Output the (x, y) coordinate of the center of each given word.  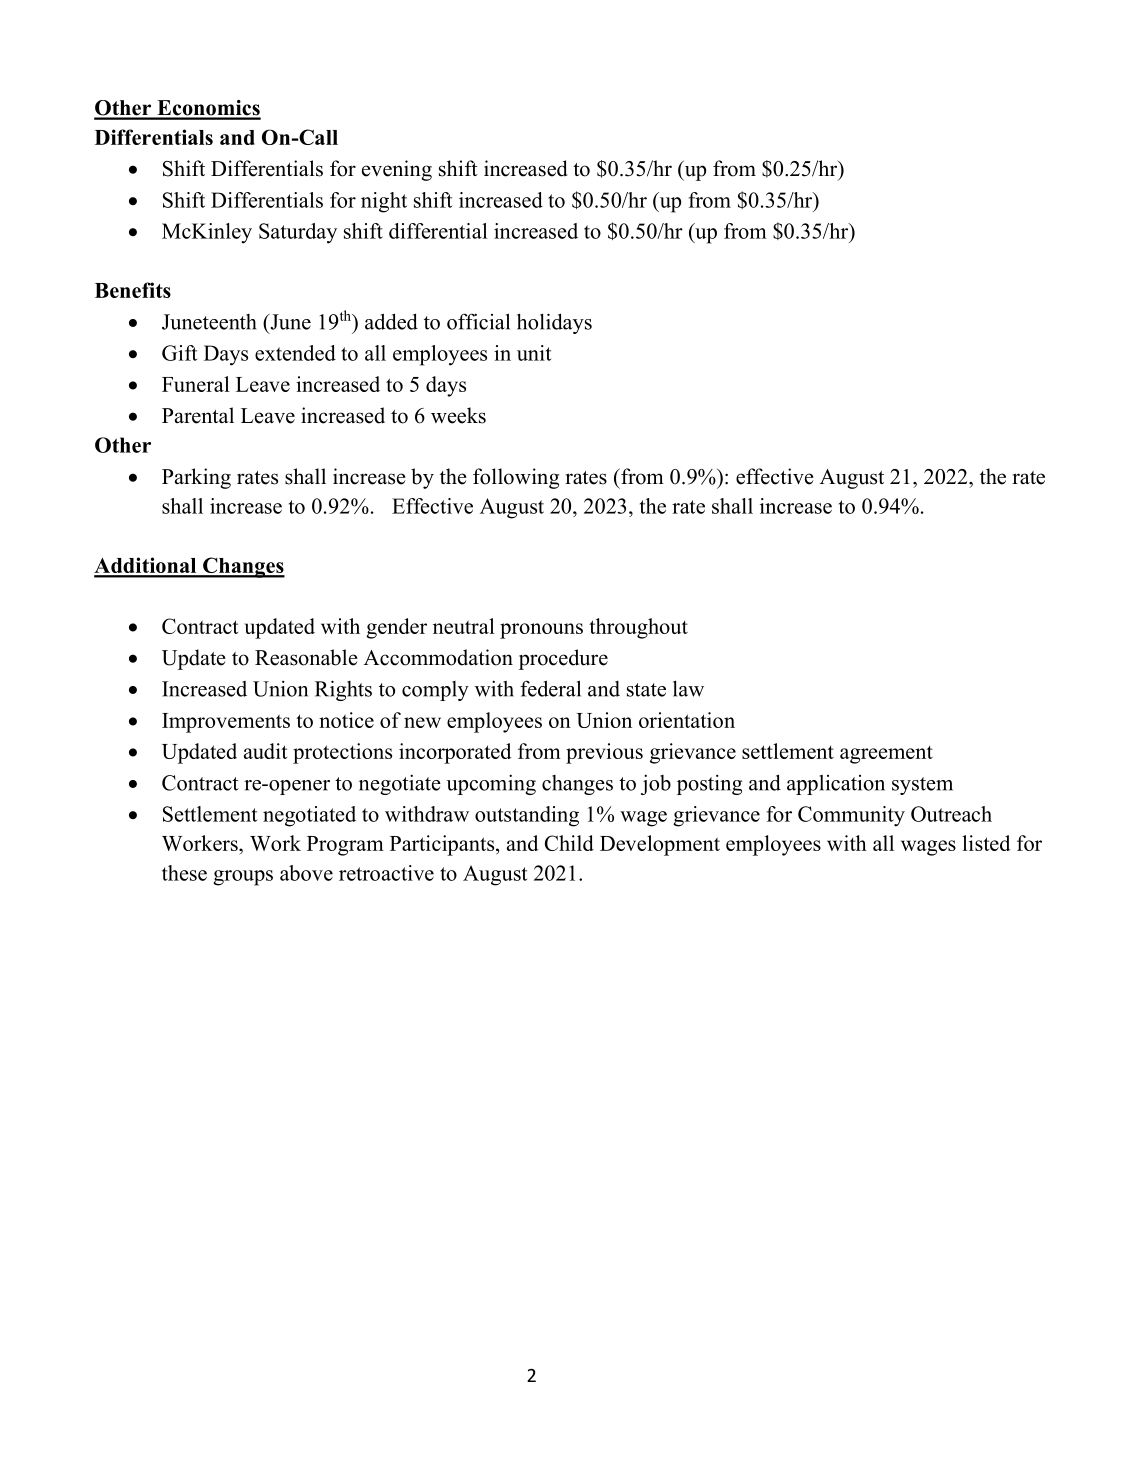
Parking (196, 478)
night (384, 202)
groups (243, 878)
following (516, 478)
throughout (638, 628)
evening (397, 170)
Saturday (298, 233)
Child (569, 843)
